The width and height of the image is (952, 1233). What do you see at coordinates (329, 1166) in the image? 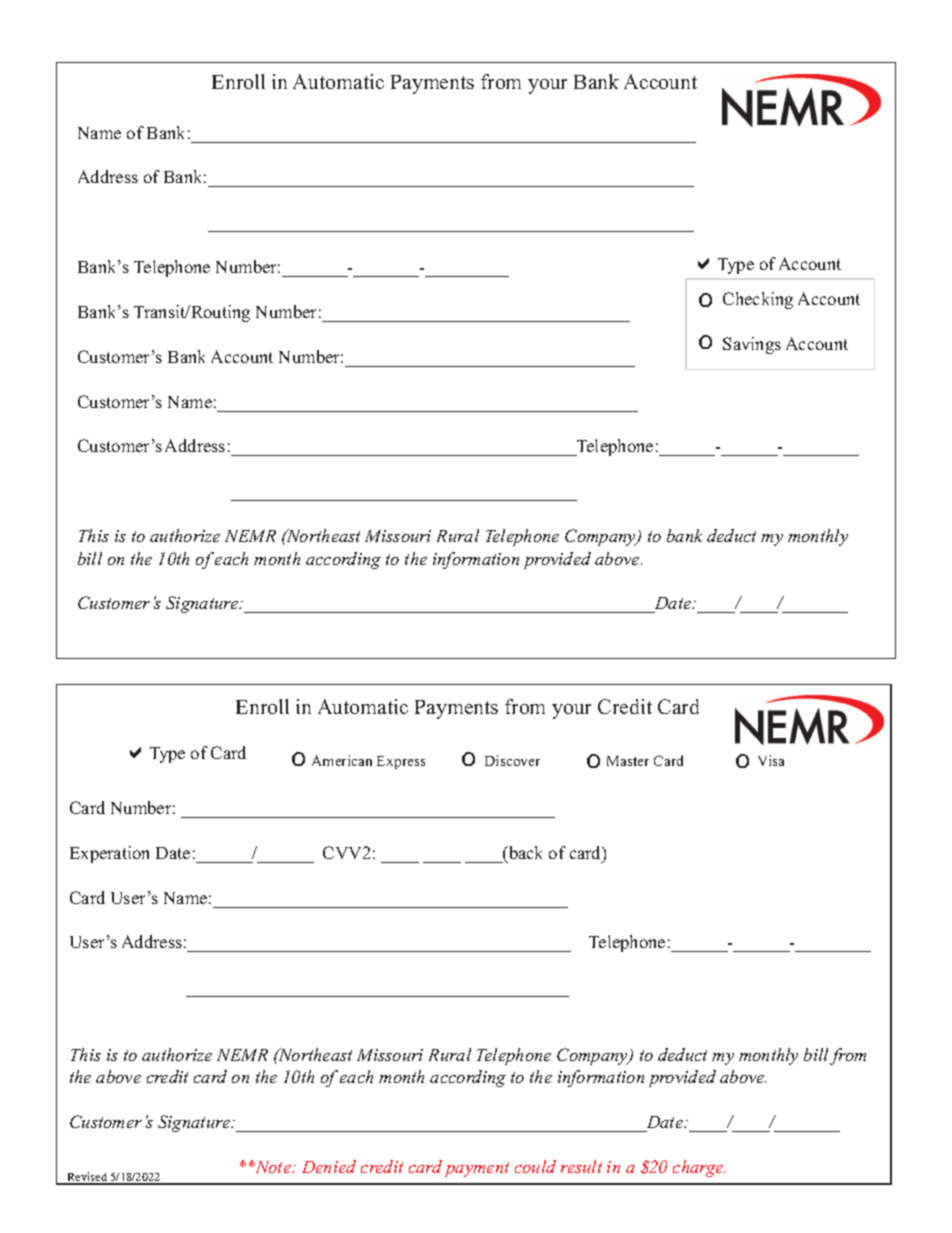
I see `Denied` at bounding box center [329, 1166].
